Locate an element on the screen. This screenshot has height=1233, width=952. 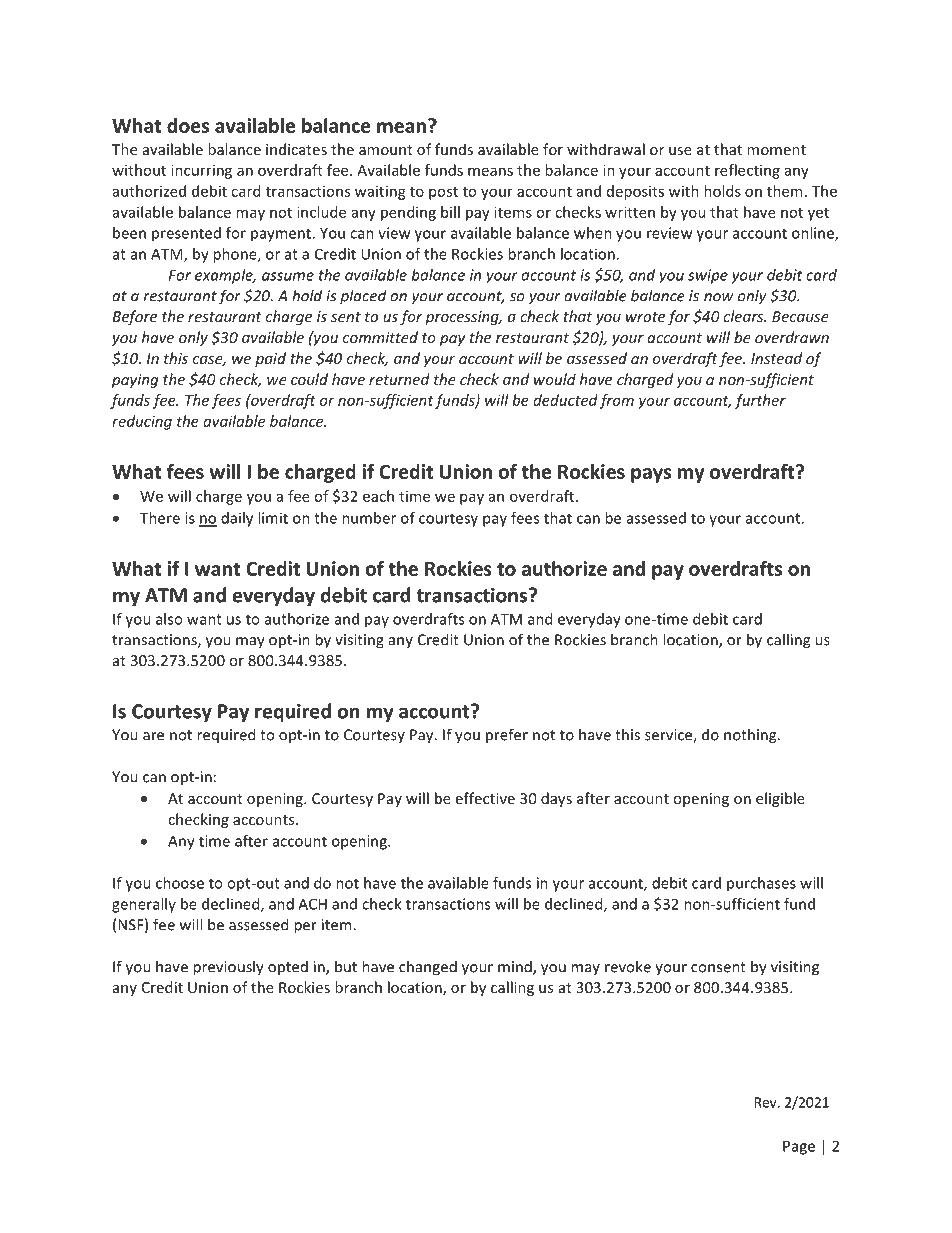
post is located at coordinates (443, 193).
